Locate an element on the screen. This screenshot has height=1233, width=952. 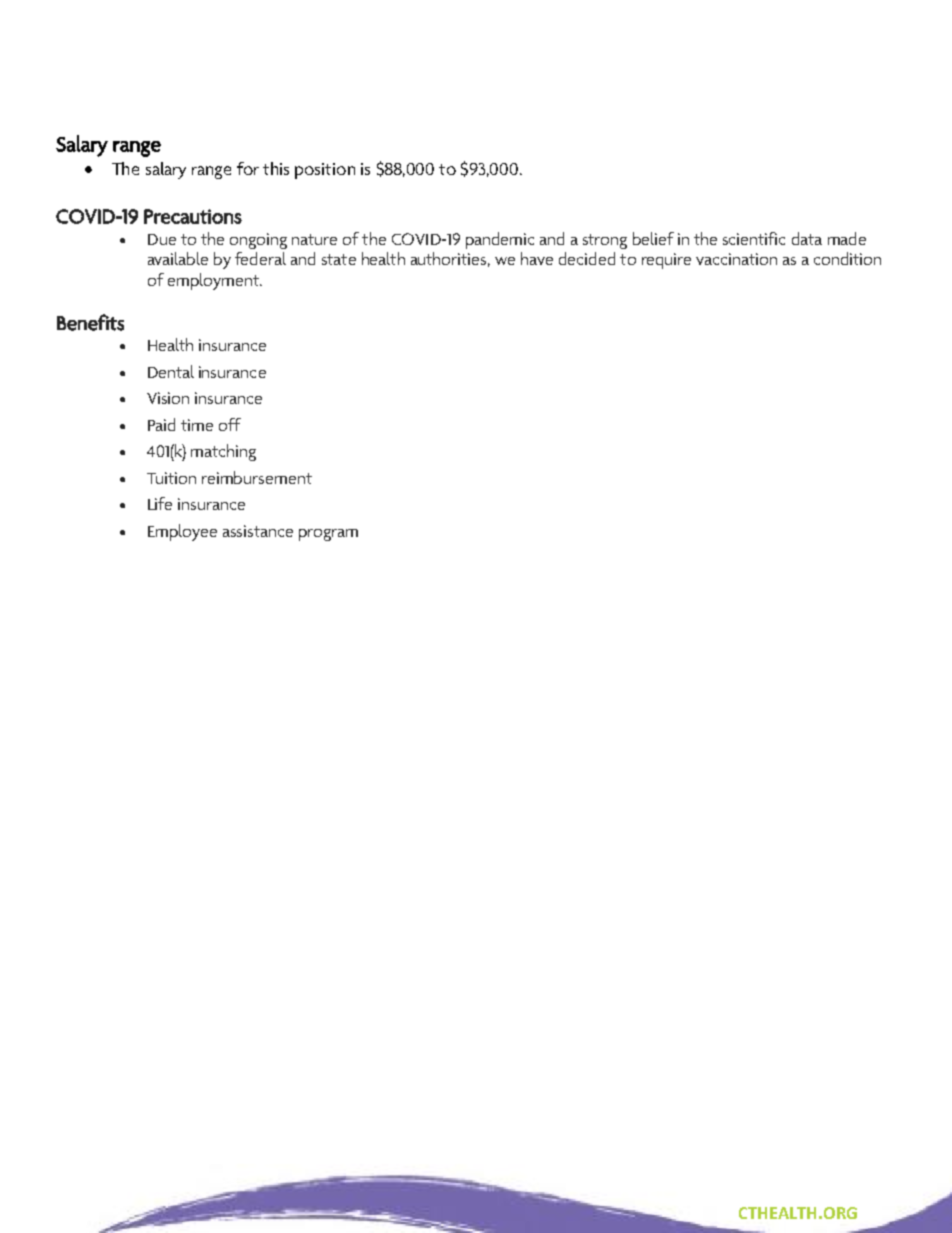
Vision is located at coordinates (168, 398).
